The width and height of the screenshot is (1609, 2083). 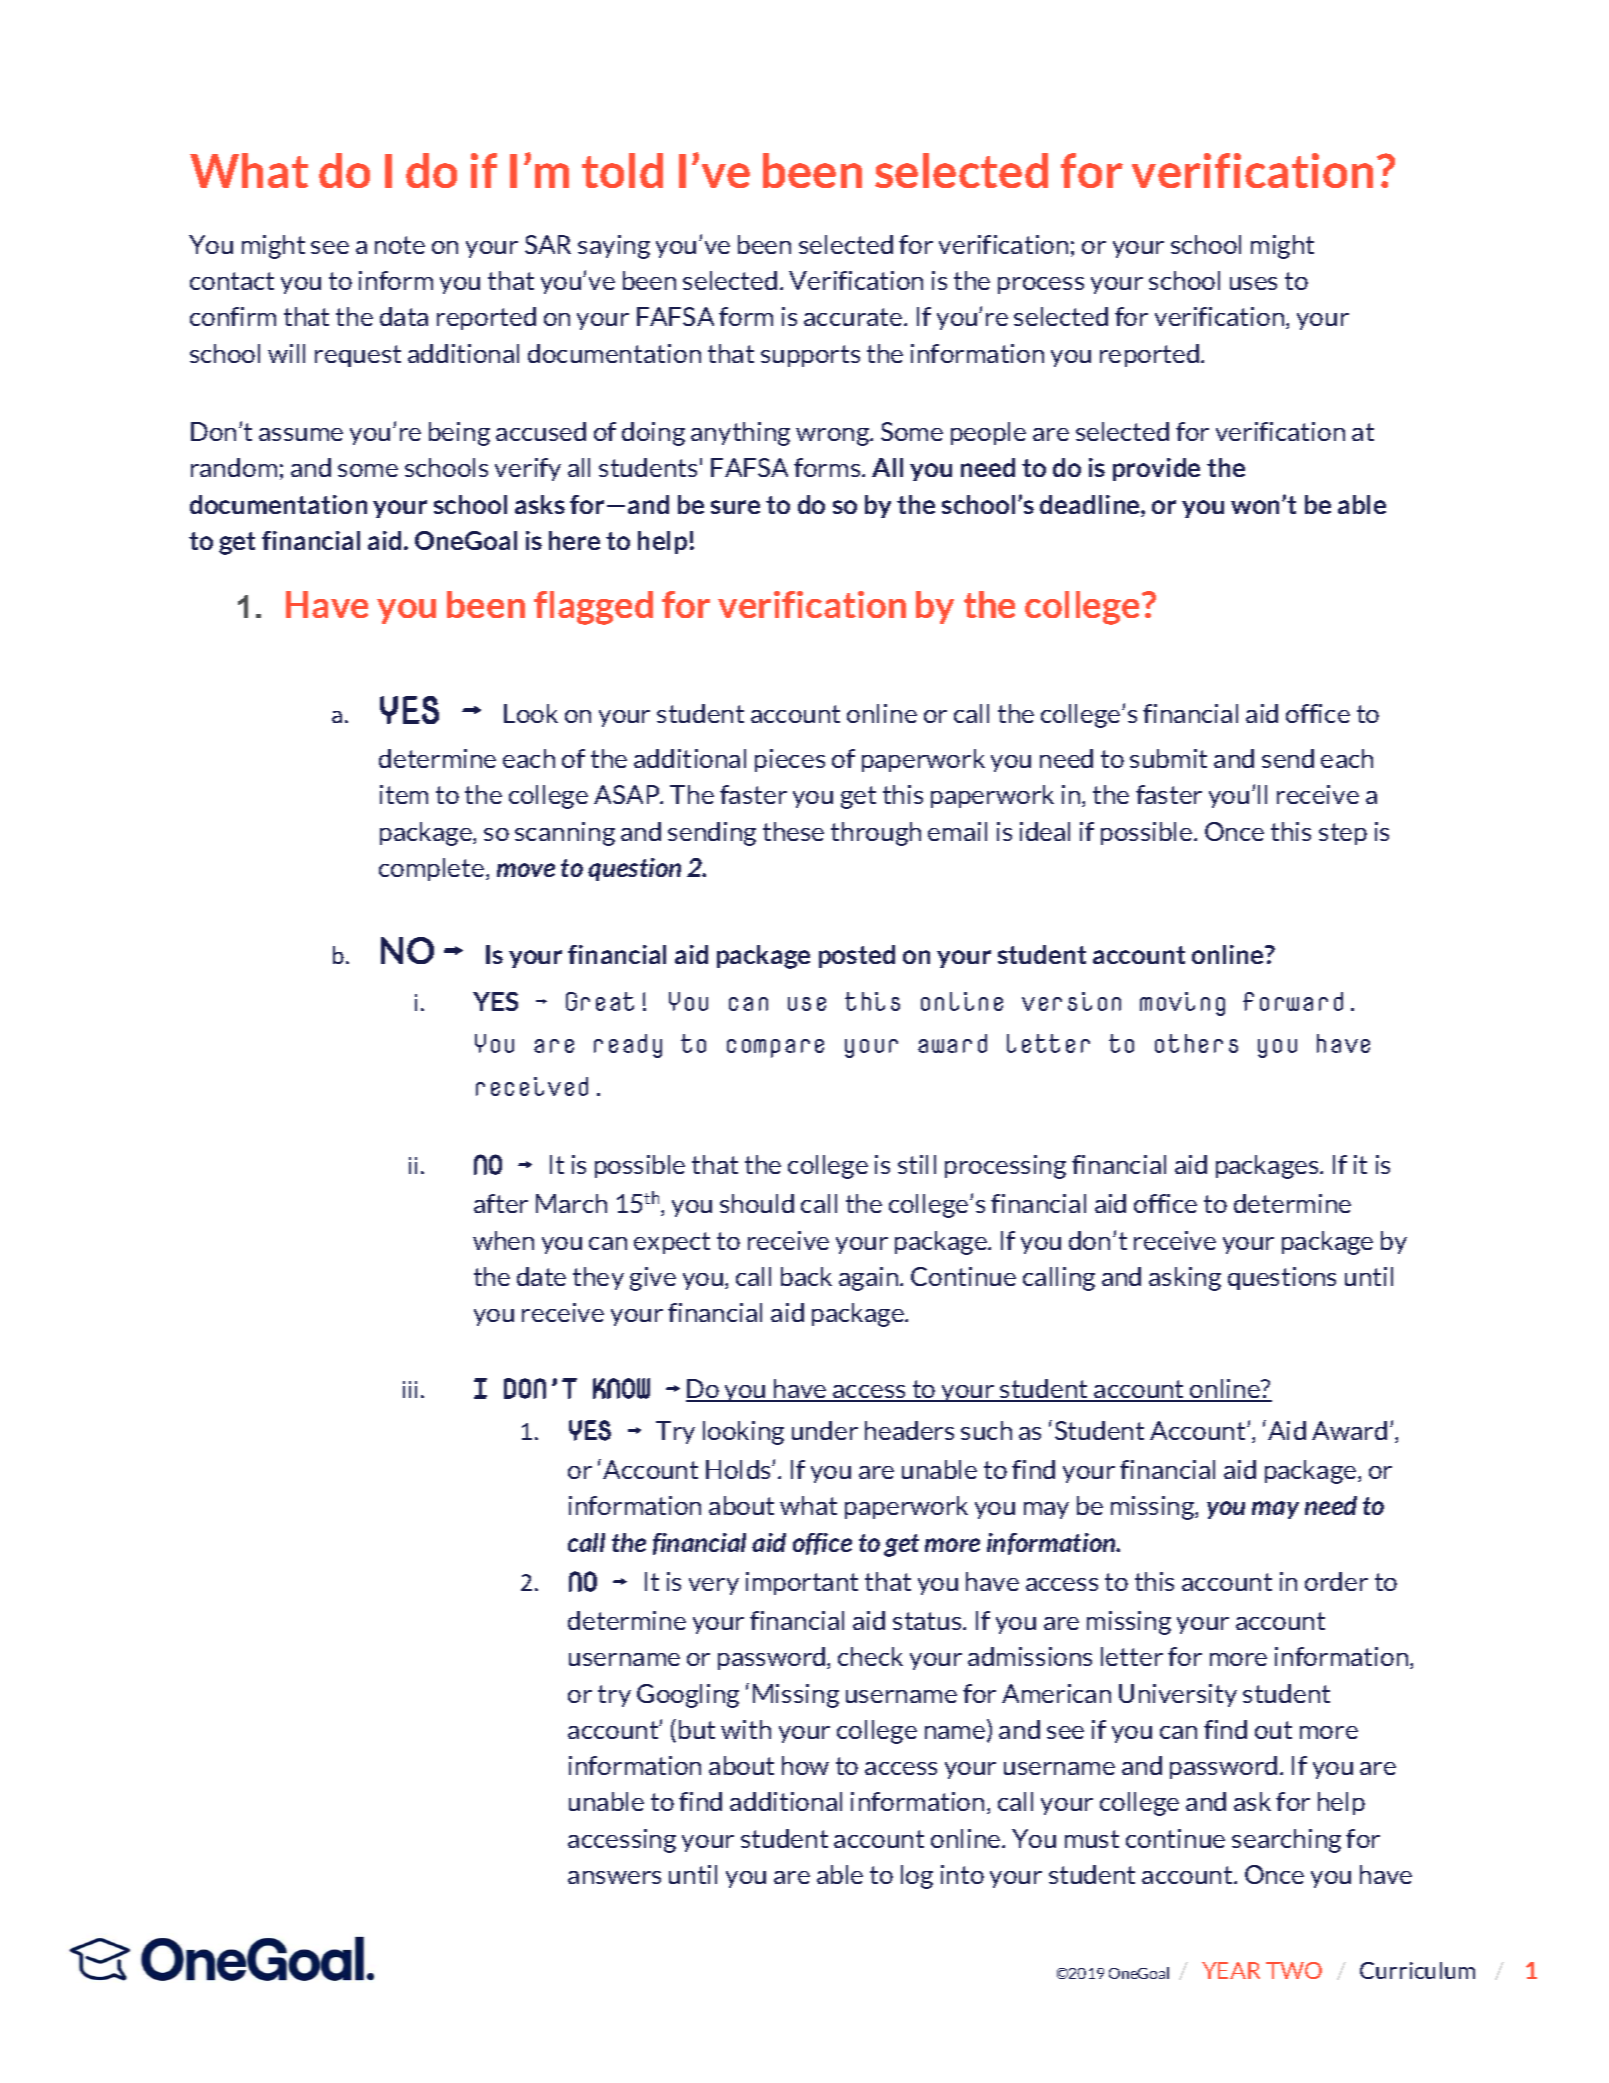 What do you see at coordinates (1168, 758) in the screenshot?
I see `submit` at bounding box center [1168, 758].
